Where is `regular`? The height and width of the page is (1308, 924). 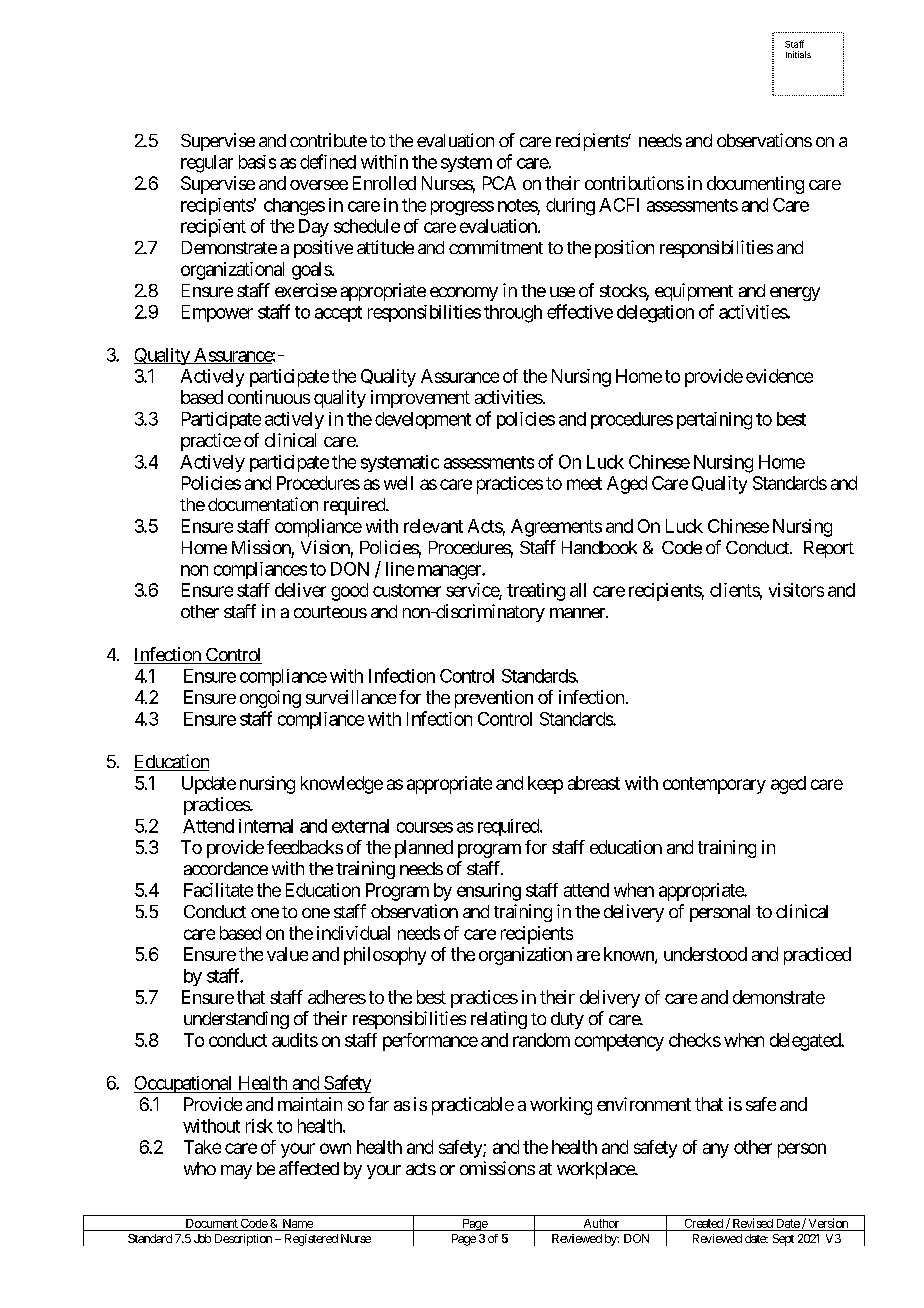
regular is located at coordinates (207, 164).
